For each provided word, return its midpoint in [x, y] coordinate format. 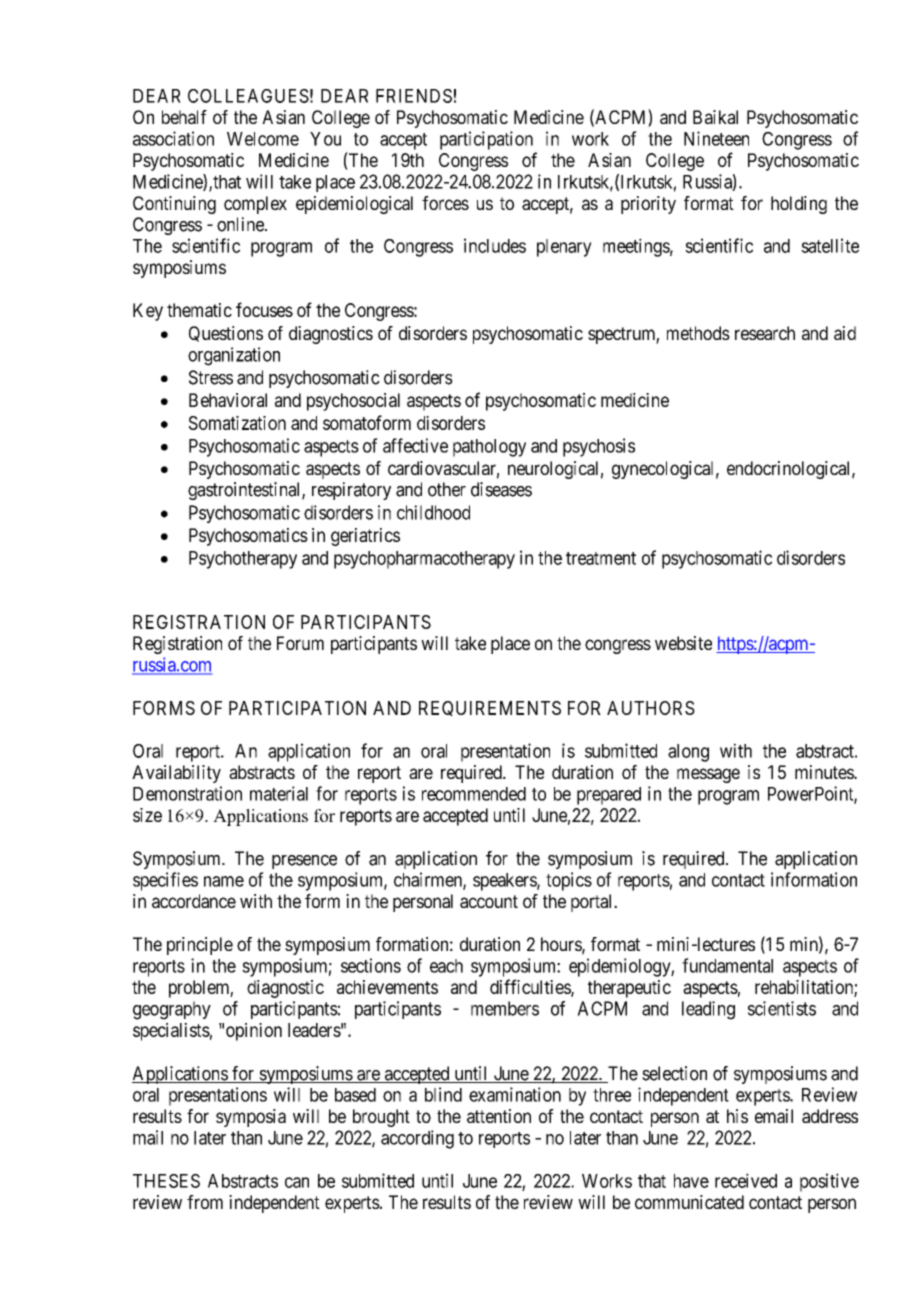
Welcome [263, 139]
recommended [474, 794]
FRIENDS [414, 96]
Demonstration [187, 793]
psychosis [599, 447]
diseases [501, 489]
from [205, 1202]
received [746, 1180]
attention [499, 1116]
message [708, 775]
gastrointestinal [245, 491]
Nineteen [716, 138]
